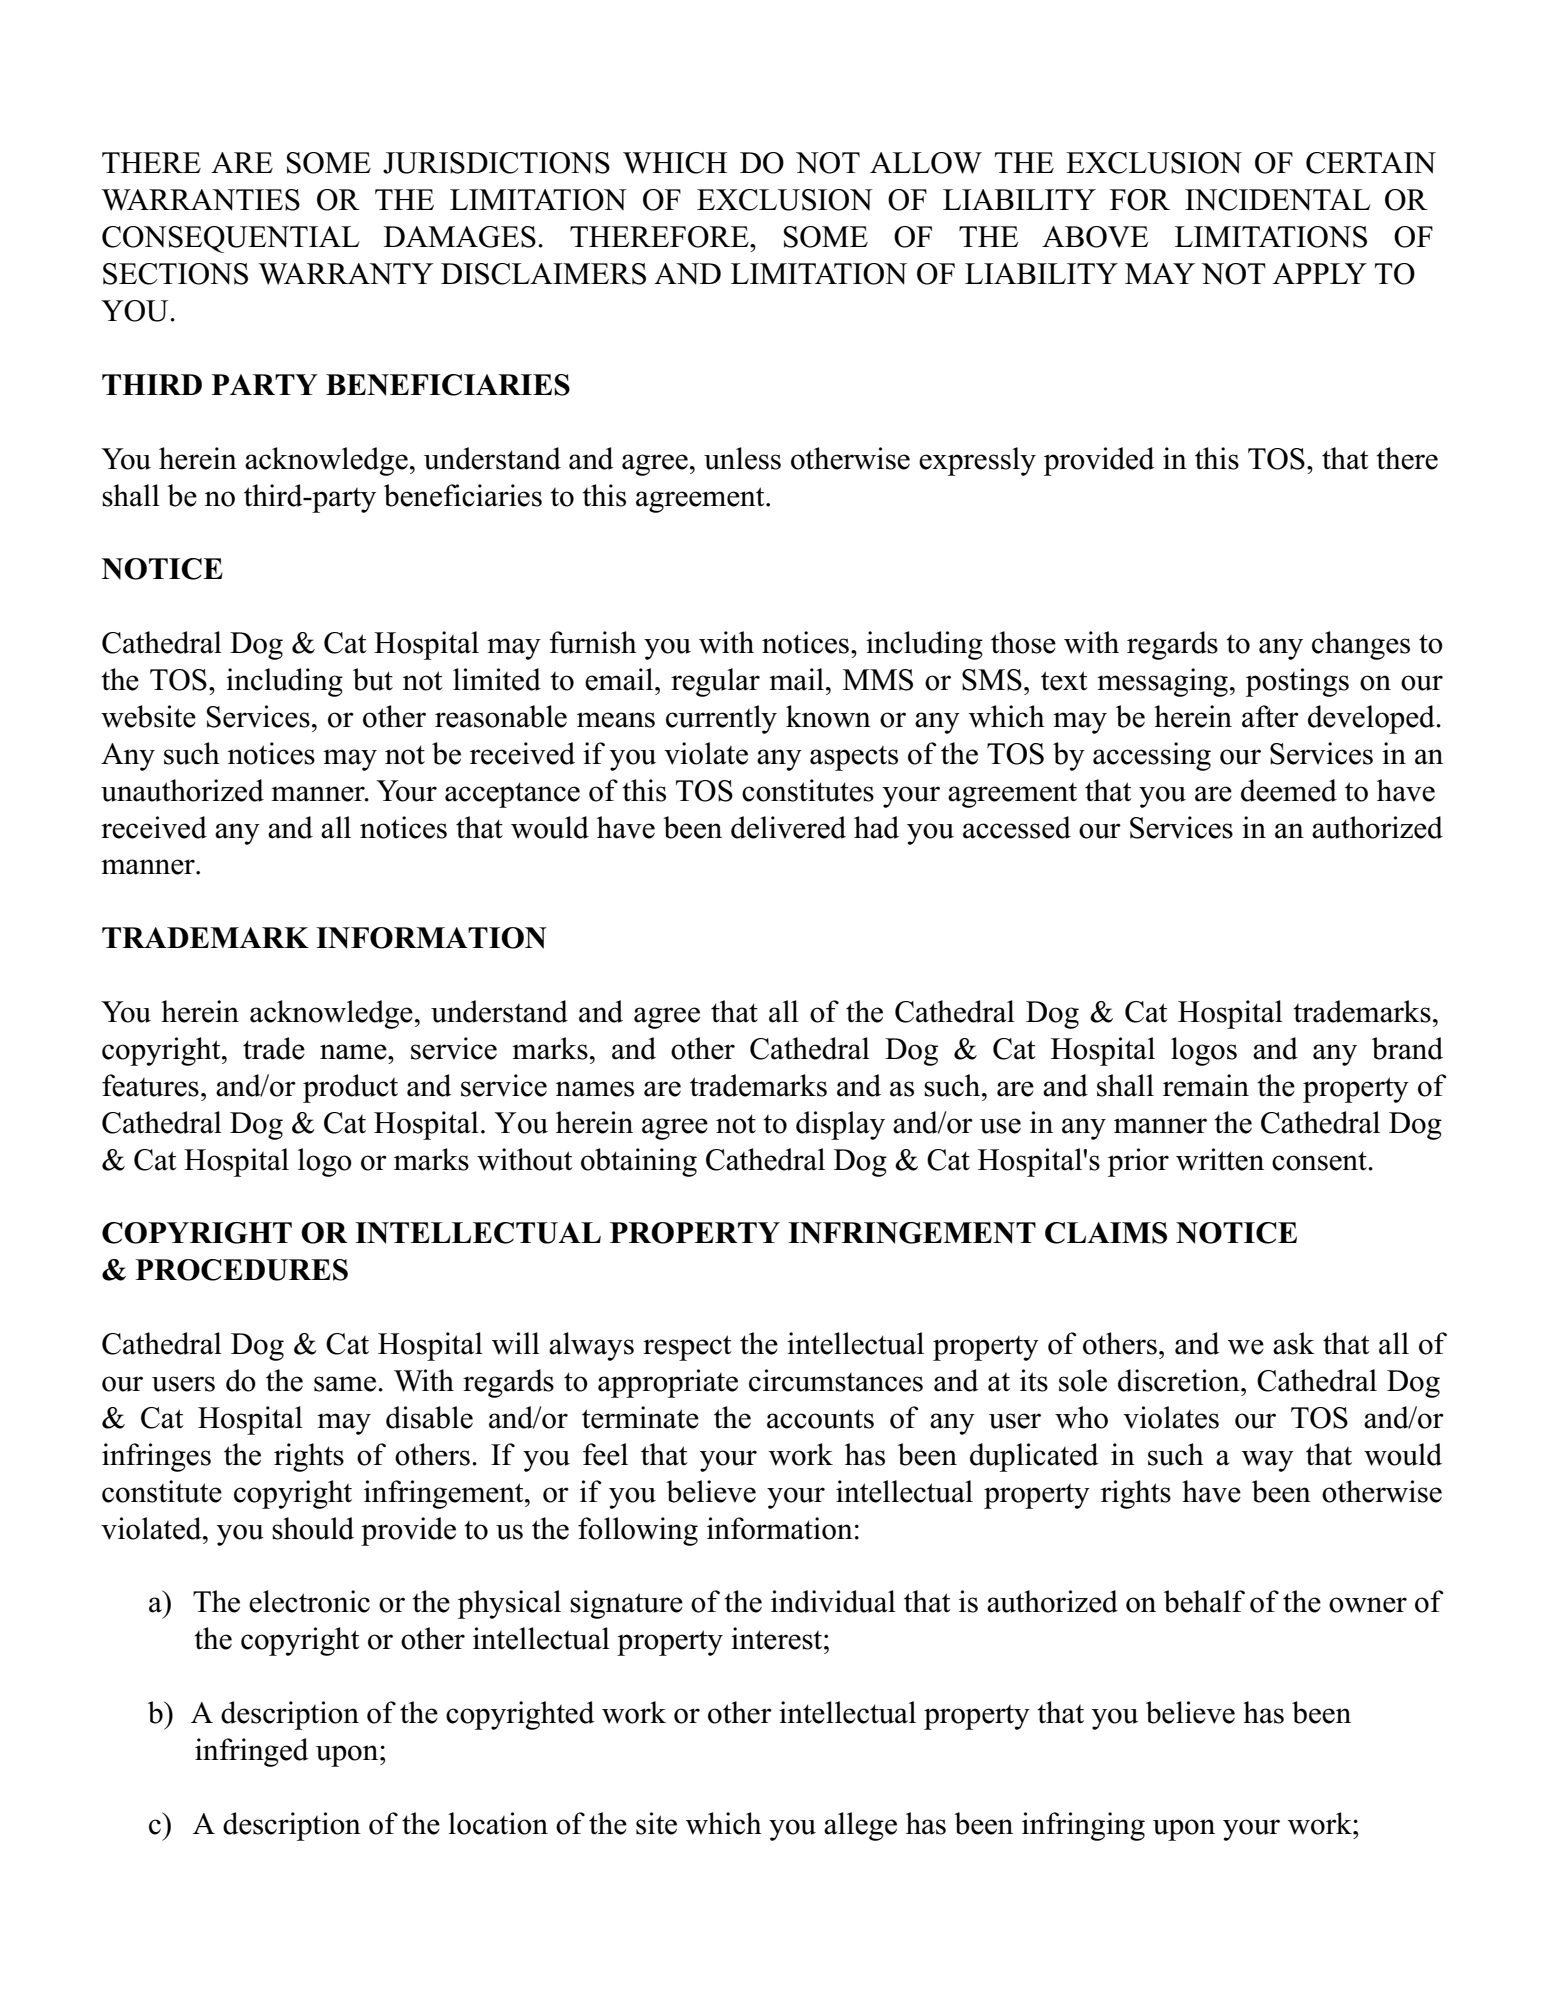 This screenshot has width=1546, height=2001. What do you see at coordinates (512, 795) in the screenshot?
I see `acceptance` at bounding box center [512, 795].
